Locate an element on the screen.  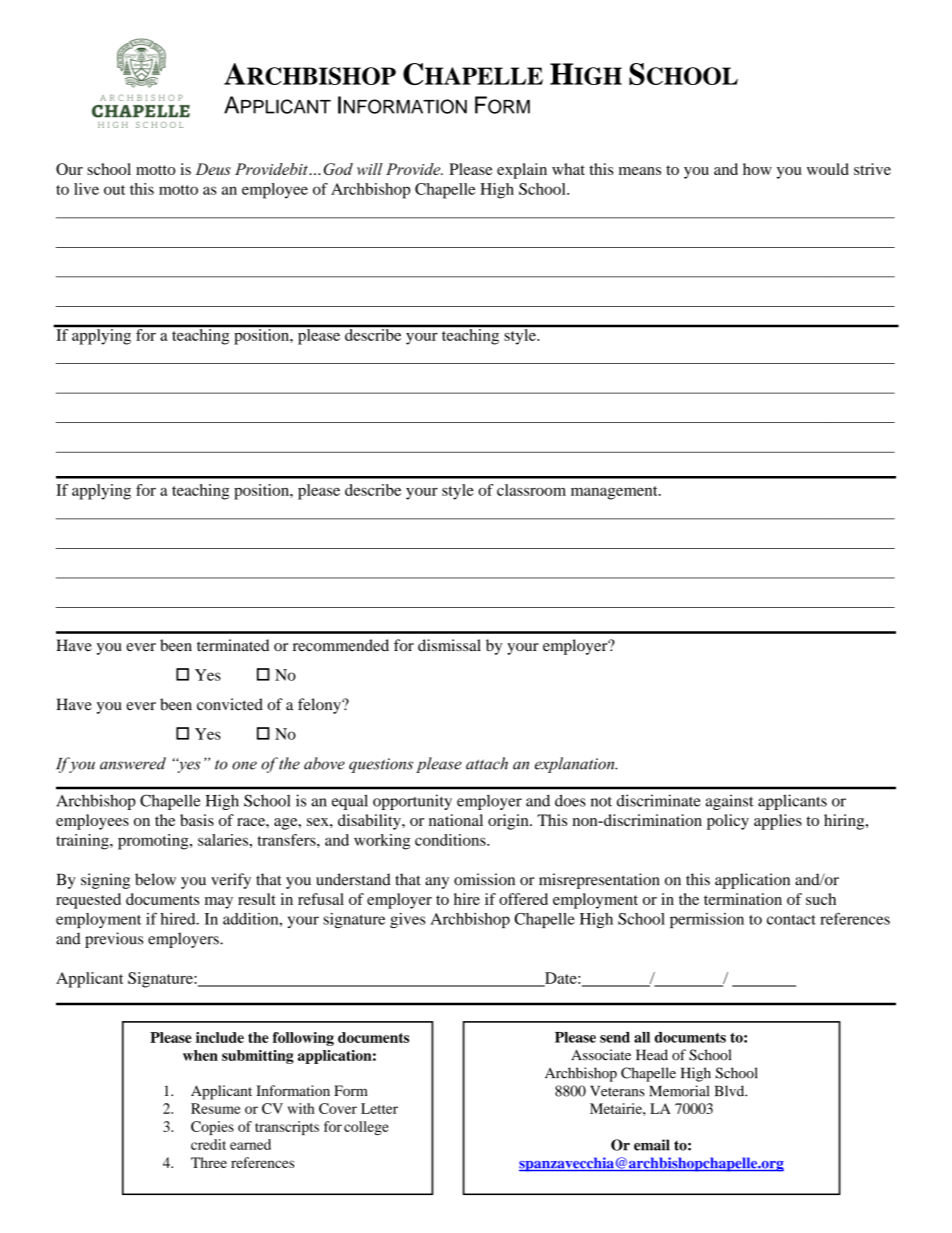
terminated is located at coordinates (233, 645).
